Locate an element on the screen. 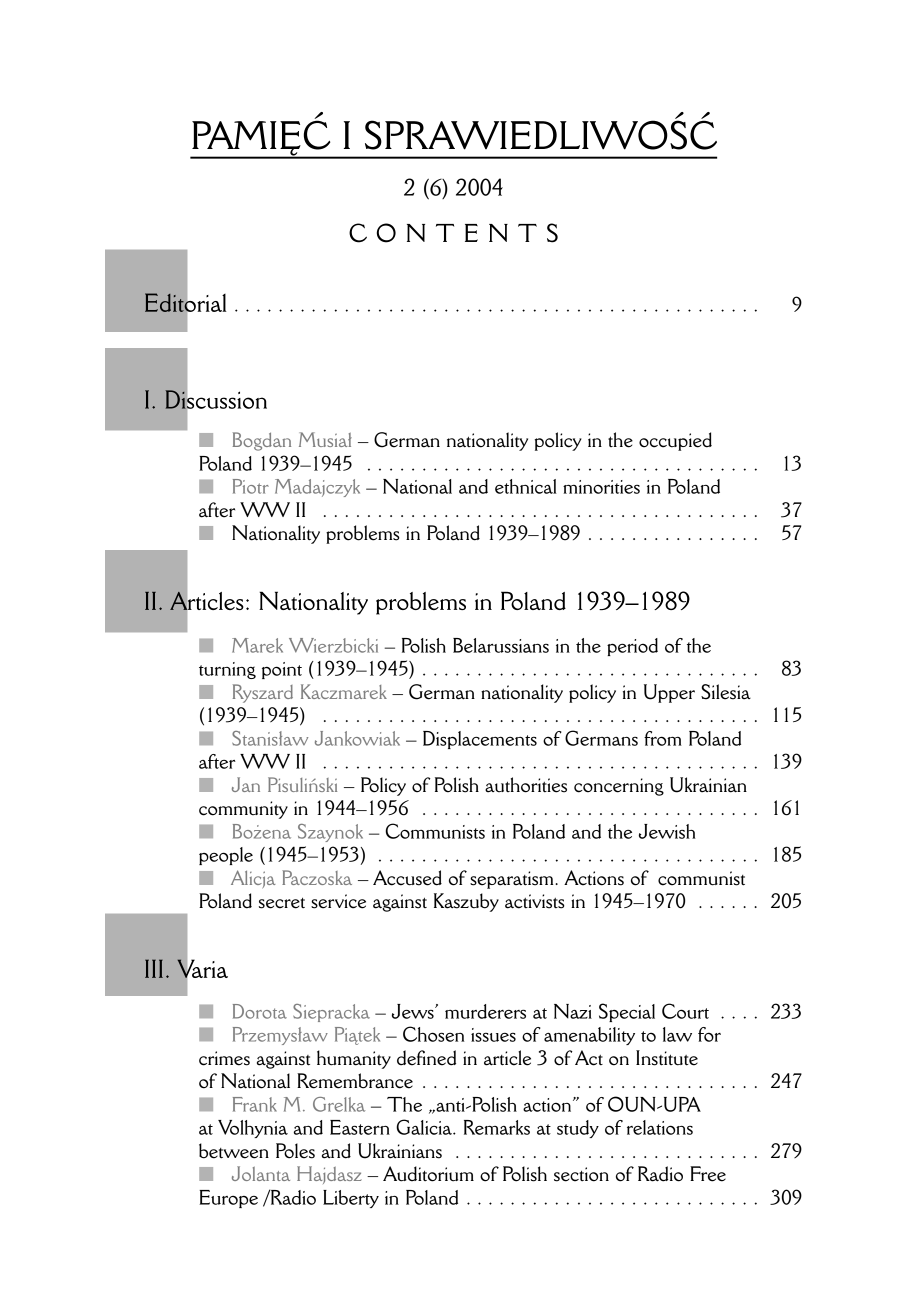 This screenshot has width=921, height=1316. CONTENTS is located at coordinates (453, 233).
